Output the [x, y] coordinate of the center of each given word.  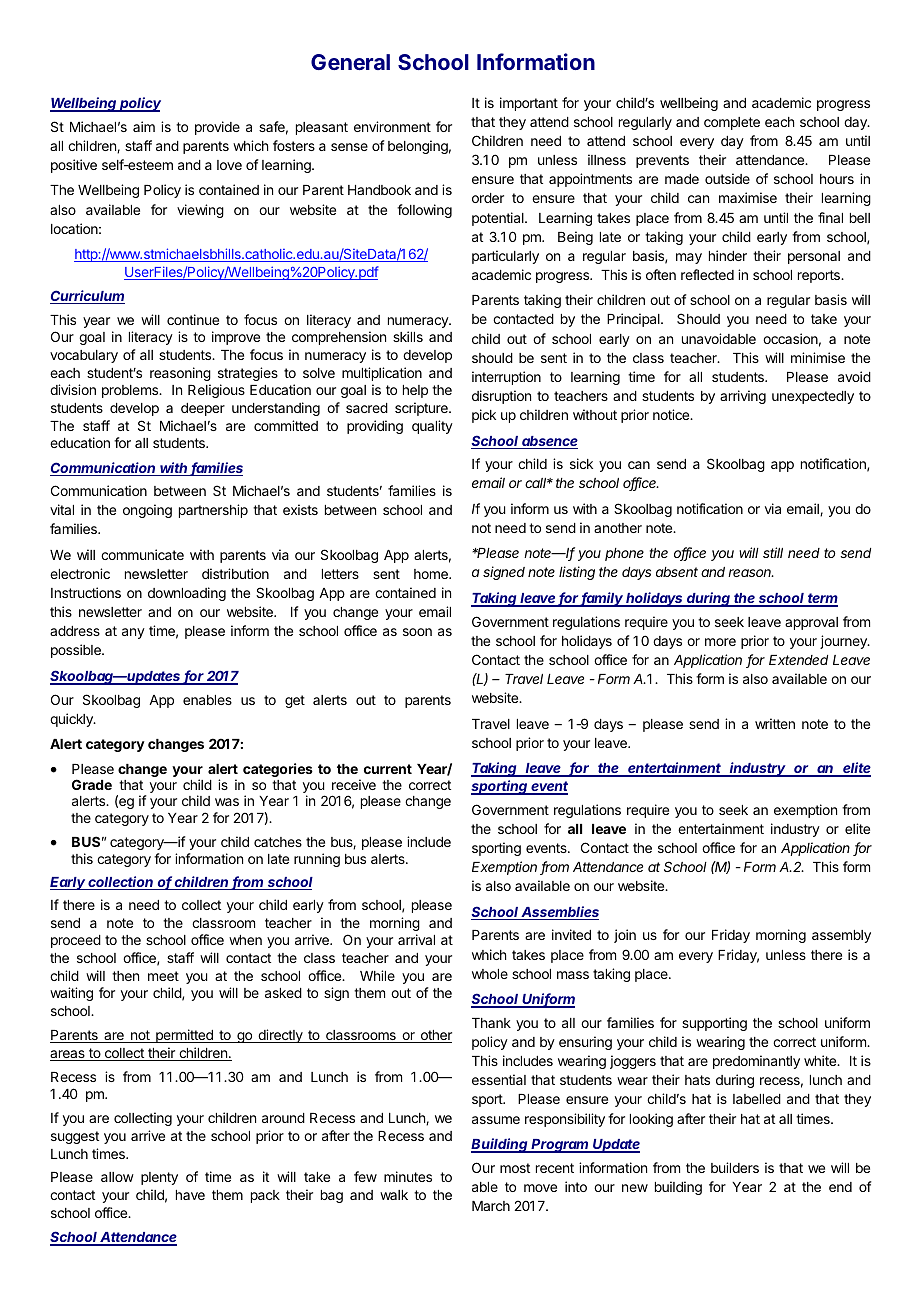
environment [392, 126]
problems [131, 391]
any [133, 633]
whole [490, 974]
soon [417, 632]
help [415, 391]
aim [144, 126]
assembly [841, 936]
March [491, 1206]
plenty [159, 1178]
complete [732, 123]
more [720, 642]
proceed [76, 941]
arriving [743, 397]
